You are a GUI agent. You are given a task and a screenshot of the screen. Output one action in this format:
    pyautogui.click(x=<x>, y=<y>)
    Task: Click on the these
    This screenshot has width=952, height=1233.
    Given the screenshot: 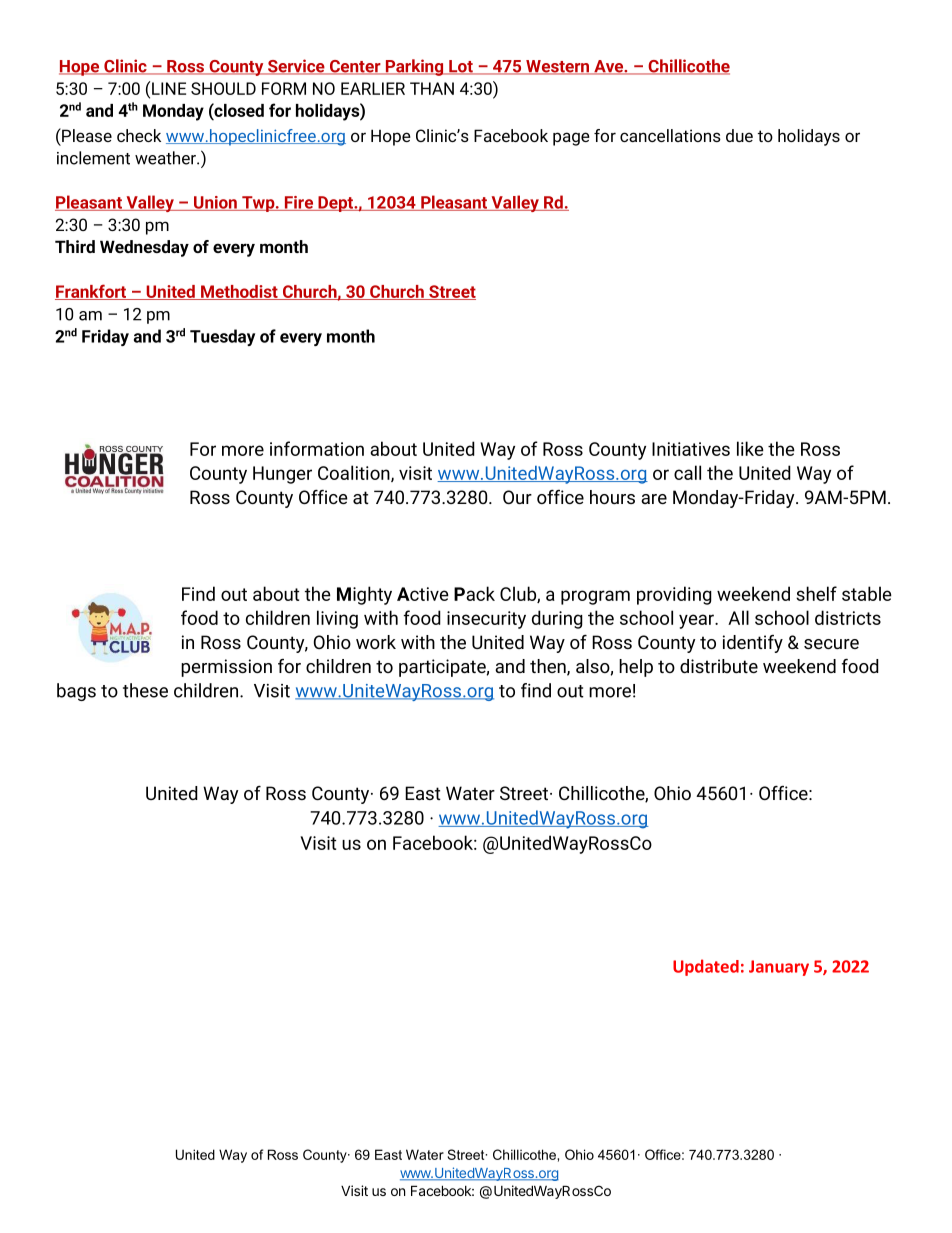 What is the action you would take?
    pyautogui.click(x=145, y=690)
